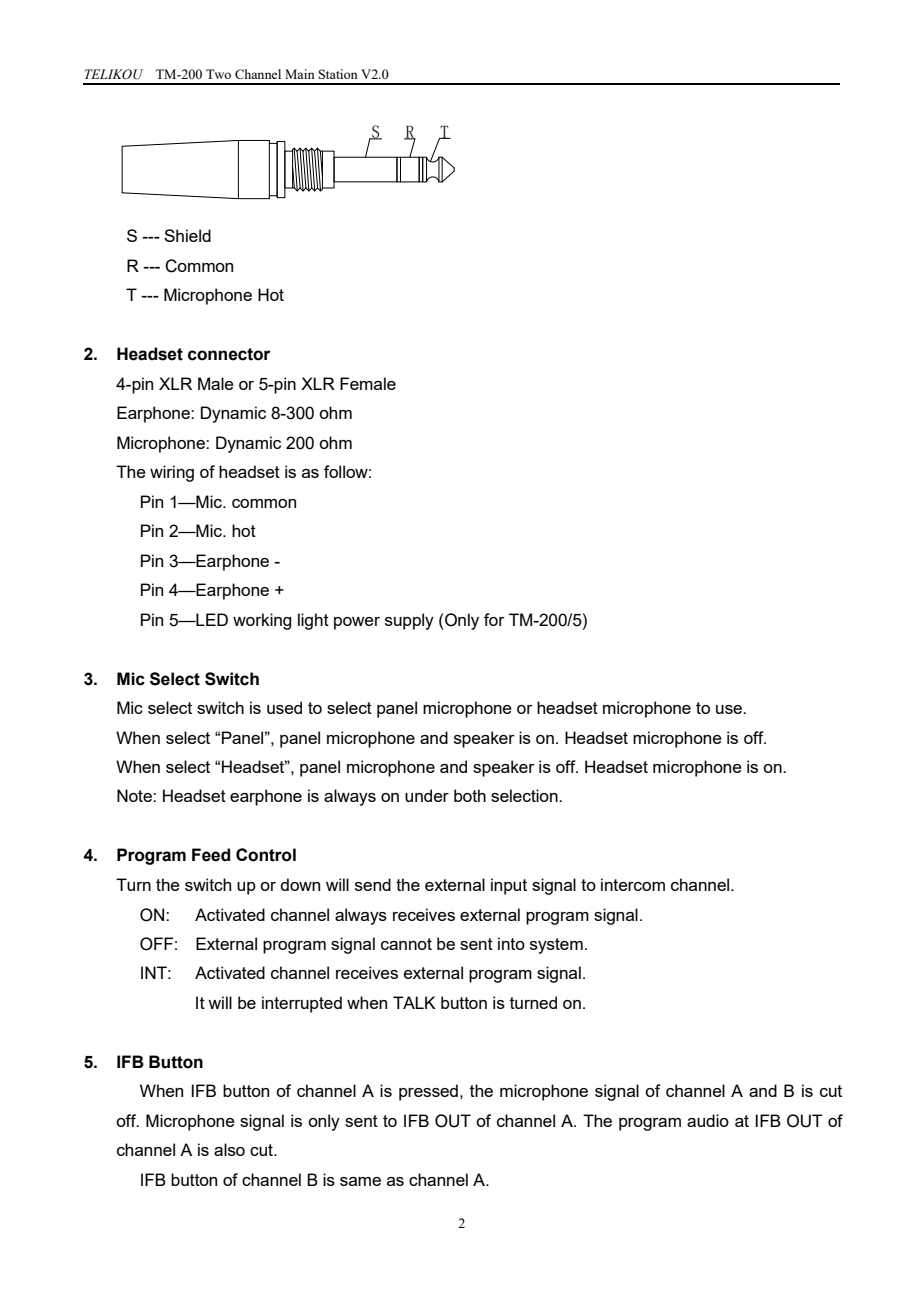 The width and height of the image is (924, 1308). Describe the element at coordinates (494, 619) in the image. I see `for` at that location.
